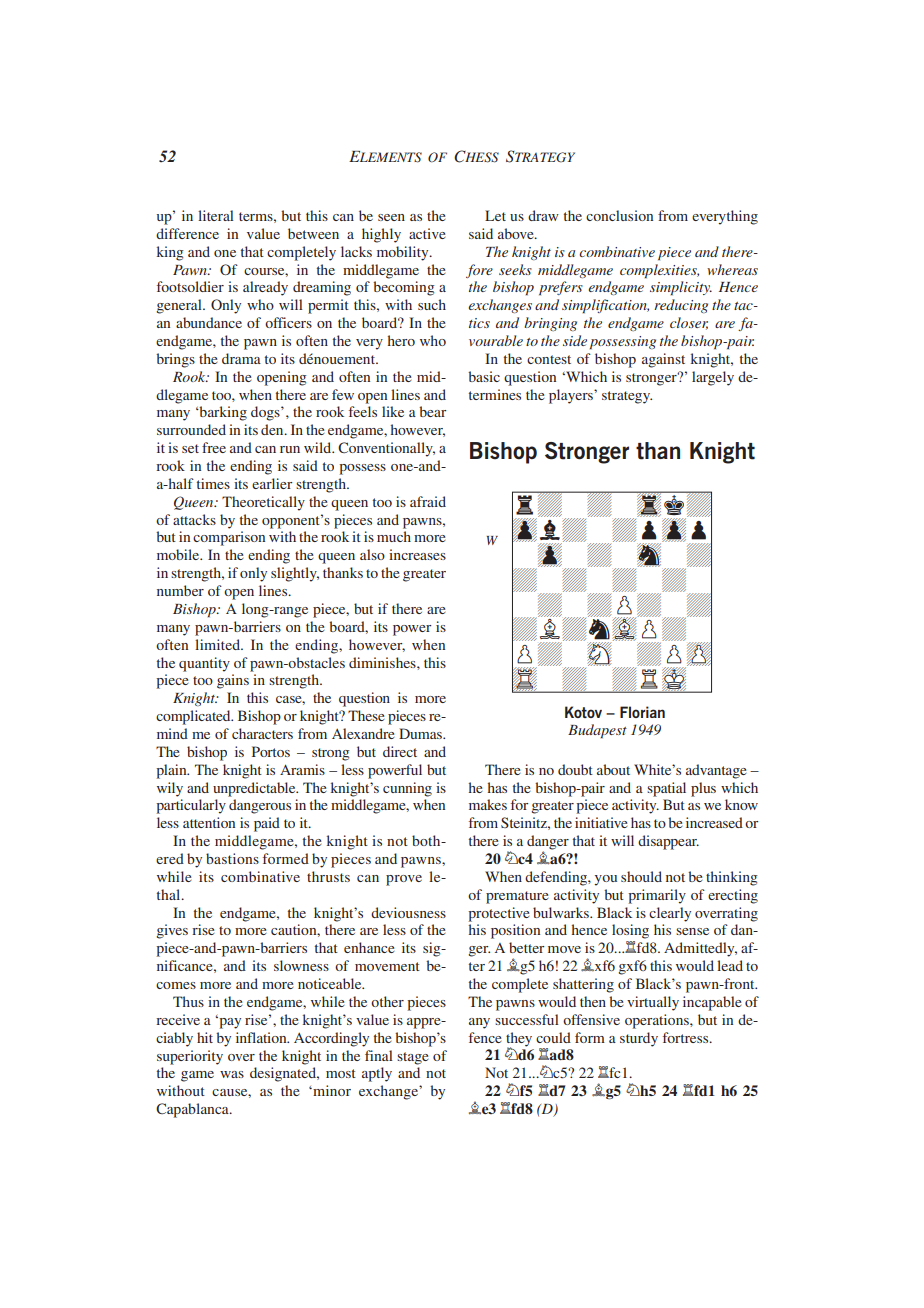 Image resolution: width=924 pixels, height=1308 pixels. Describe the element at coordinates (216, 215) in the screenshot. I see `literal` at that location.
